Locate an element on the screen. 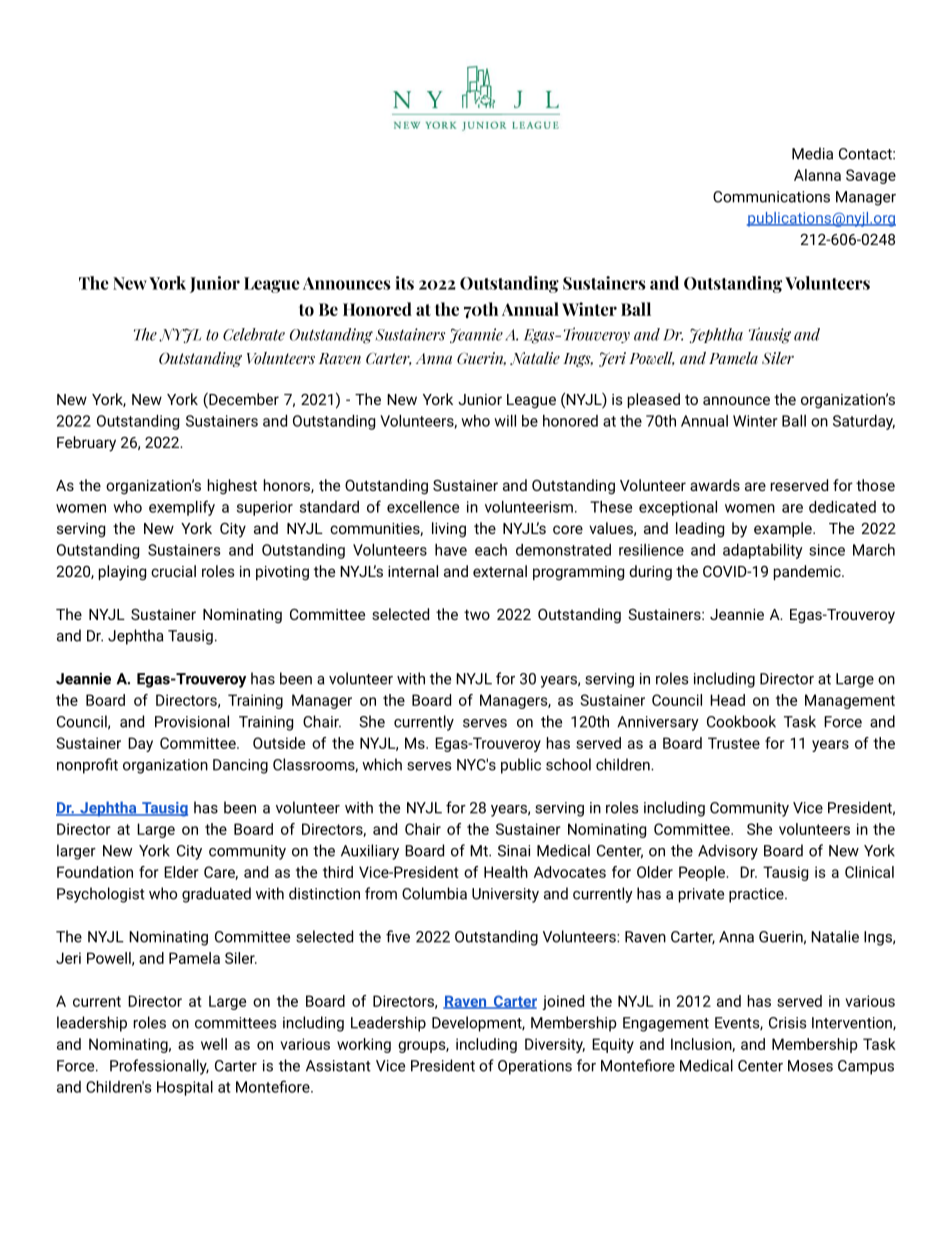  Celebrate is located at coordinates (254, 334).
